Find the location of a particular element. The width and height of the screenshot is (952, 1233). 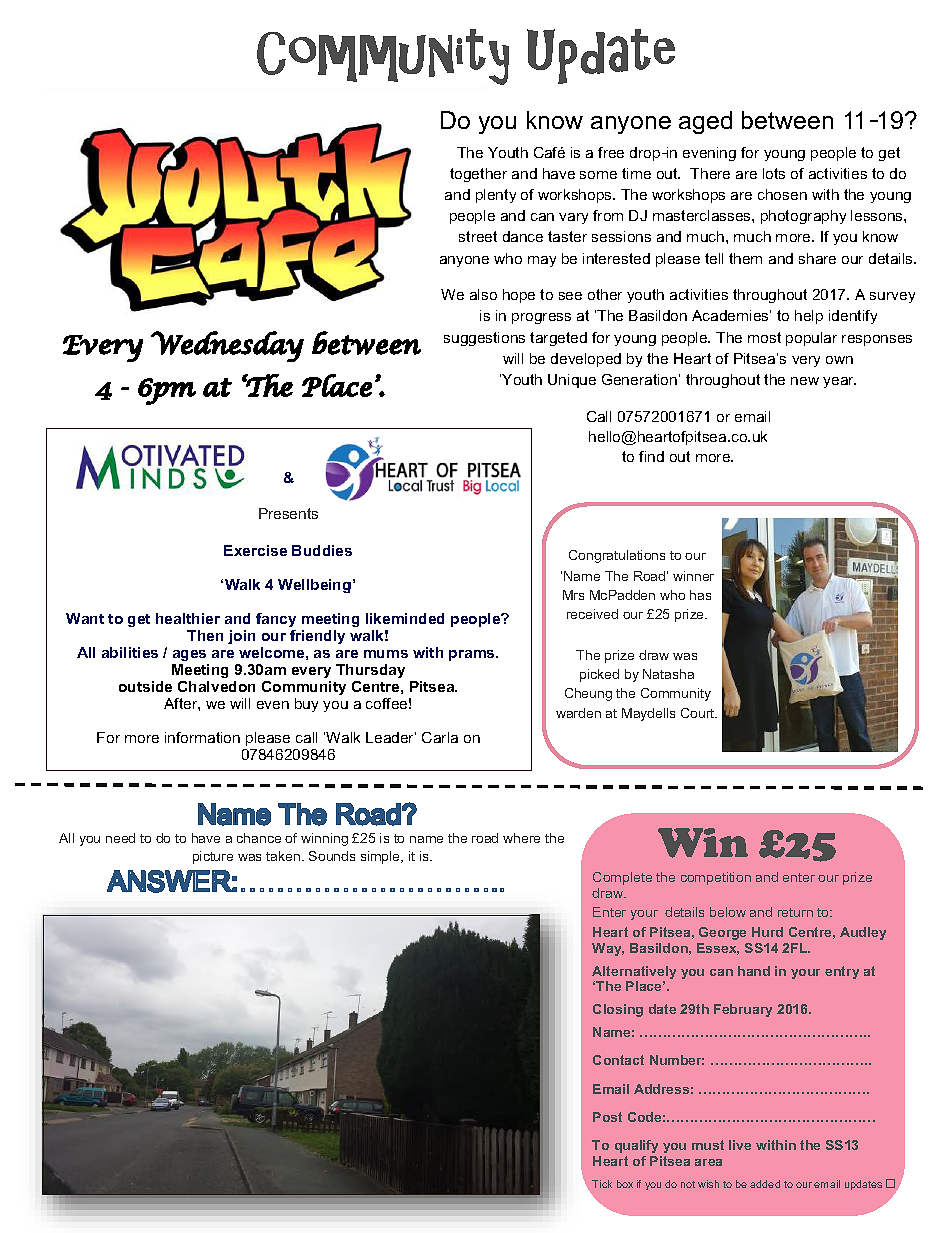

together is located at coordinates (478, 175).
